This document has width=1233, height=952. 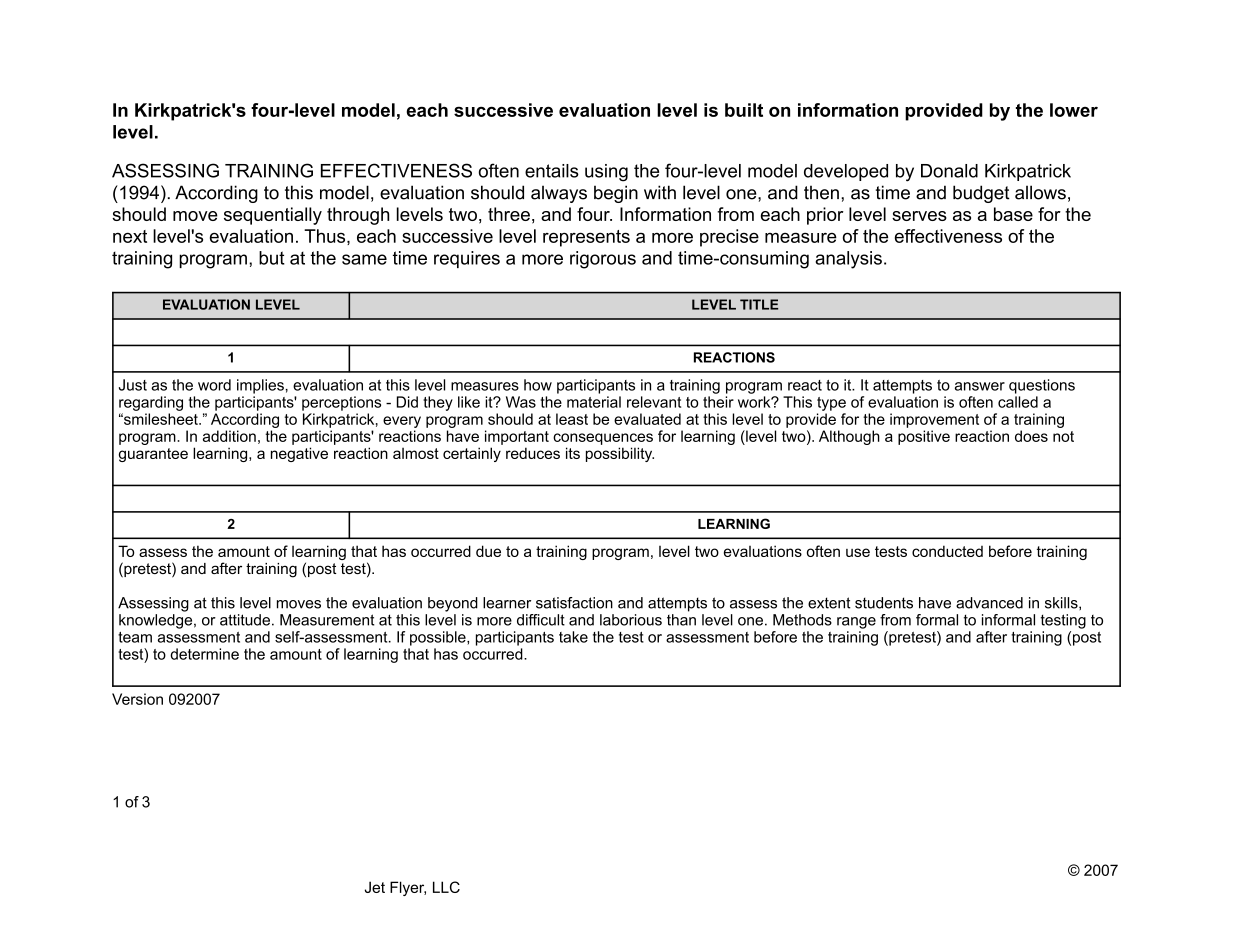 I want to click on possibility, so click(x=620, y=454).
